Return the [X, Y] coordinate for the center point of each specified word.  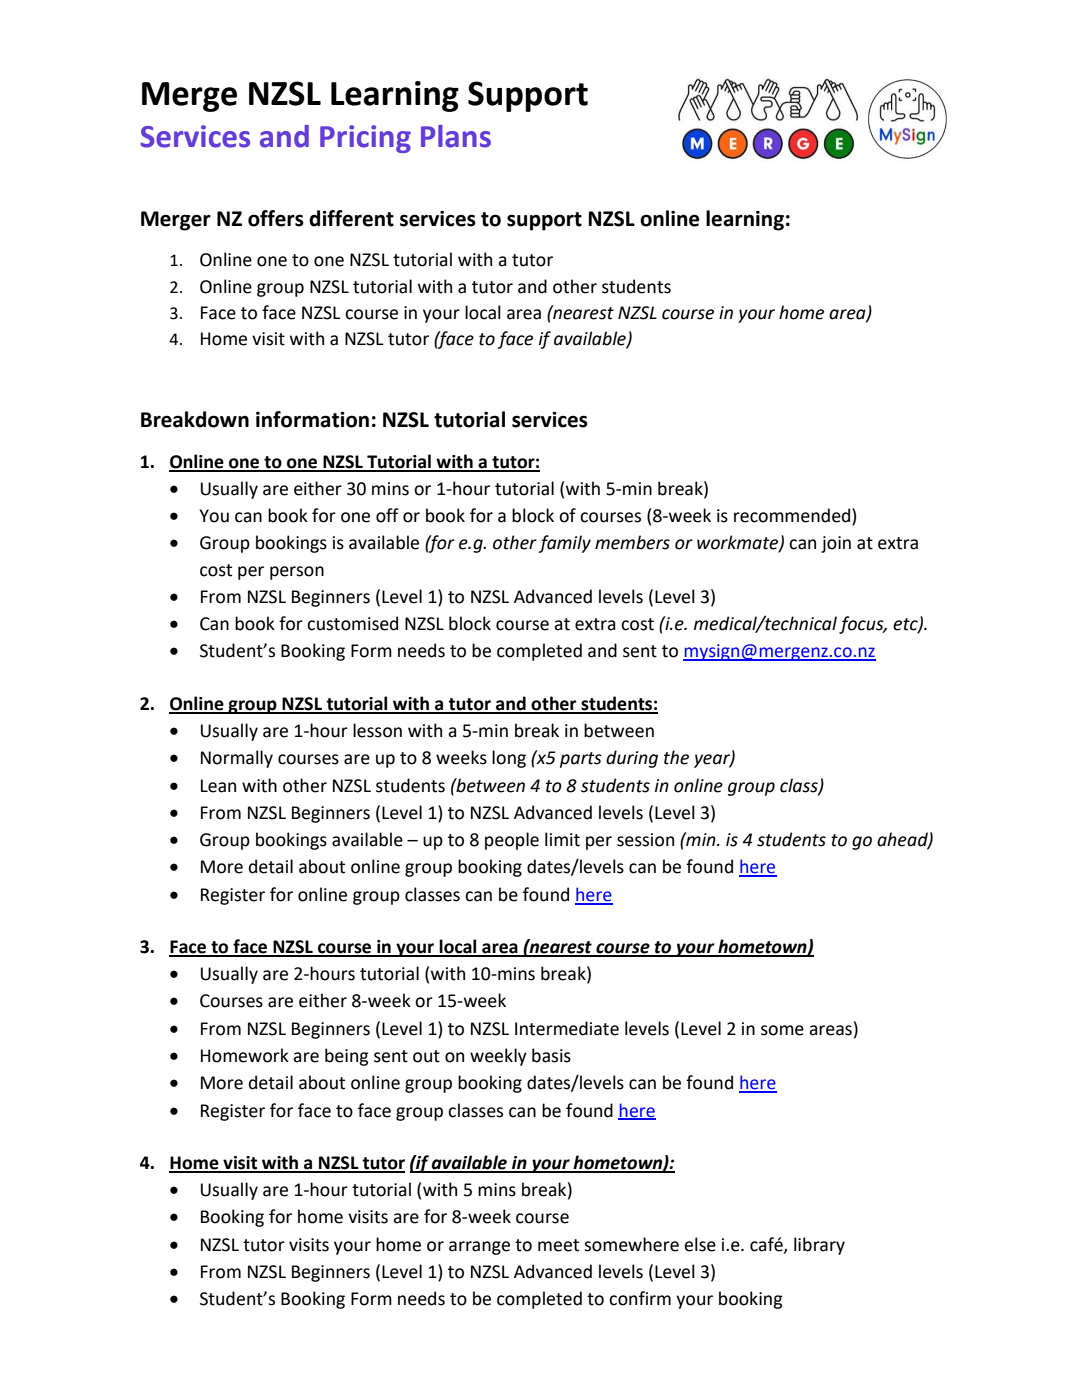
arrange [479, 1248]
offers [276, 218]
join [836, 544]
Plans [456, 136]
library [819, 1246]
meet [558, 1245]
